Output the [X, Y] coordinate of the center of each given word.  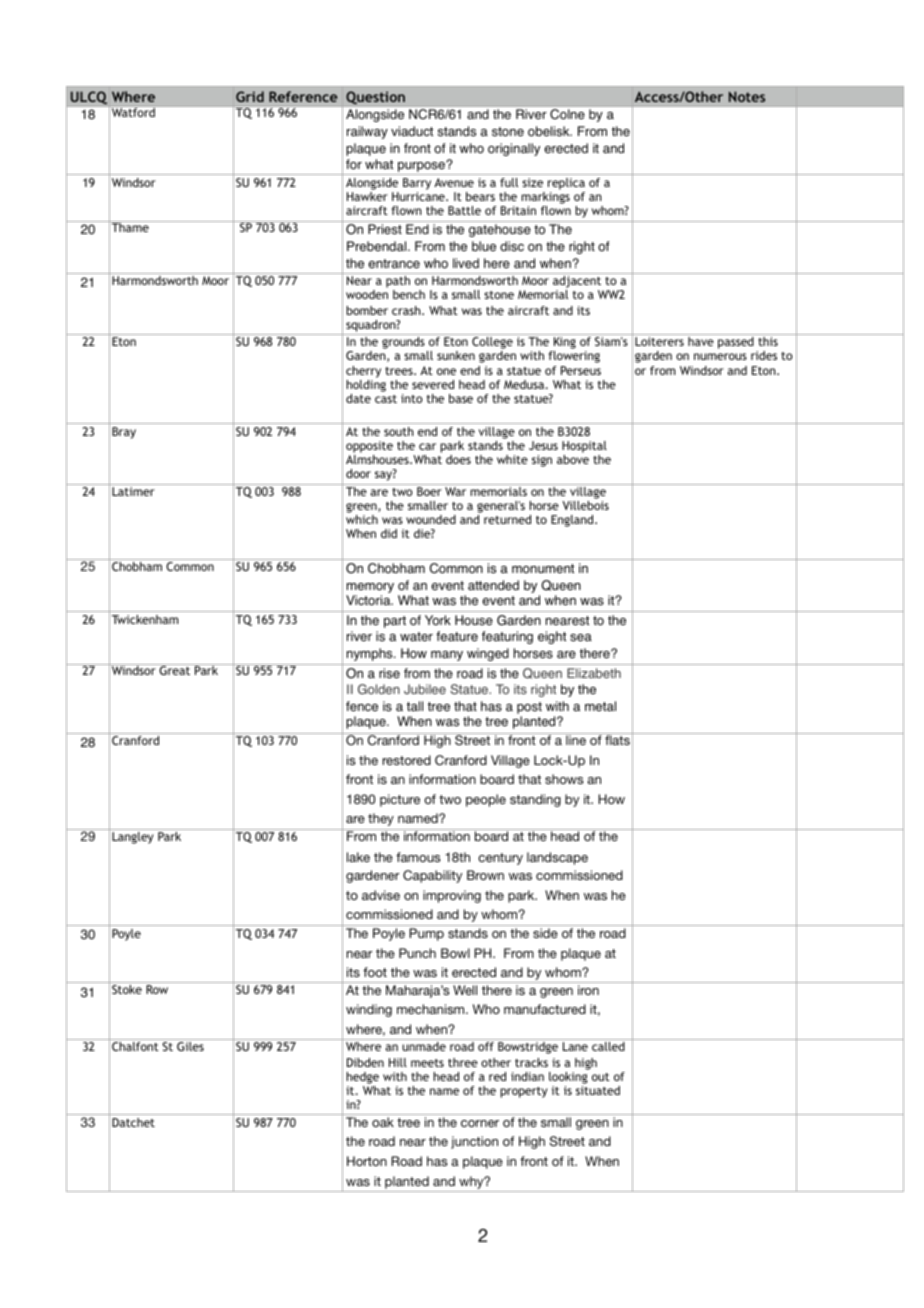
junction [474, 1142]
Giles [190, 1046]
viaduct [412, 131]
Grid [250, 96]
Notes [747, 96]
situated [598, 1090]
